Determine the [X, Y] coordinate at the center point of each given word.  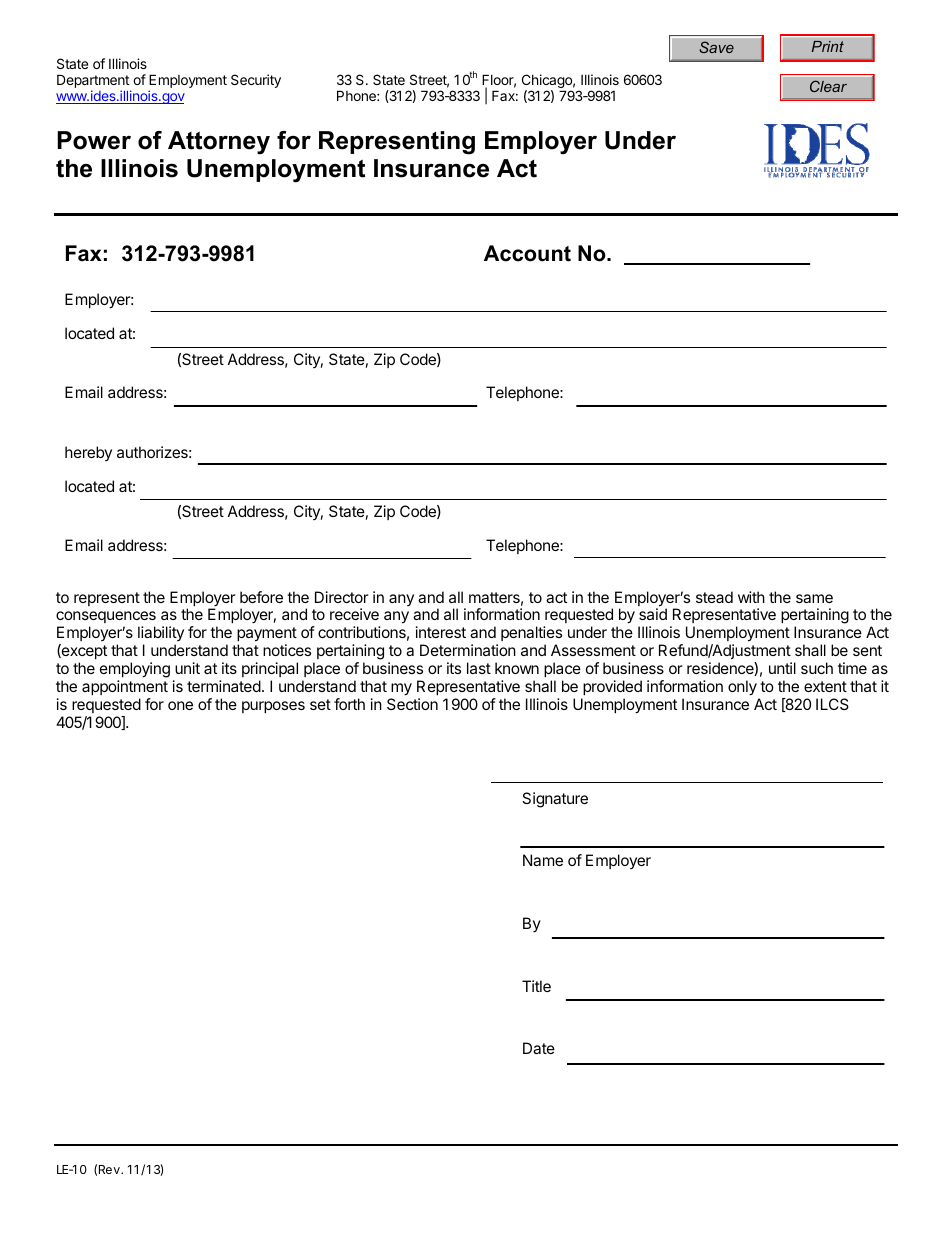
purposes [273, 707]
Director [342, 597]
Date [539, 1048]
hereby [88, 453]
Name [543, 860]
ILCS [832, 704]
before [261, 597]
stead [714, 597]
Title [536, 986]
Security [256, 81]
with [751, 597]
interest [441, 632]
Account [527, 253]
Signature [555, 800]
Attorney [219, 143]
